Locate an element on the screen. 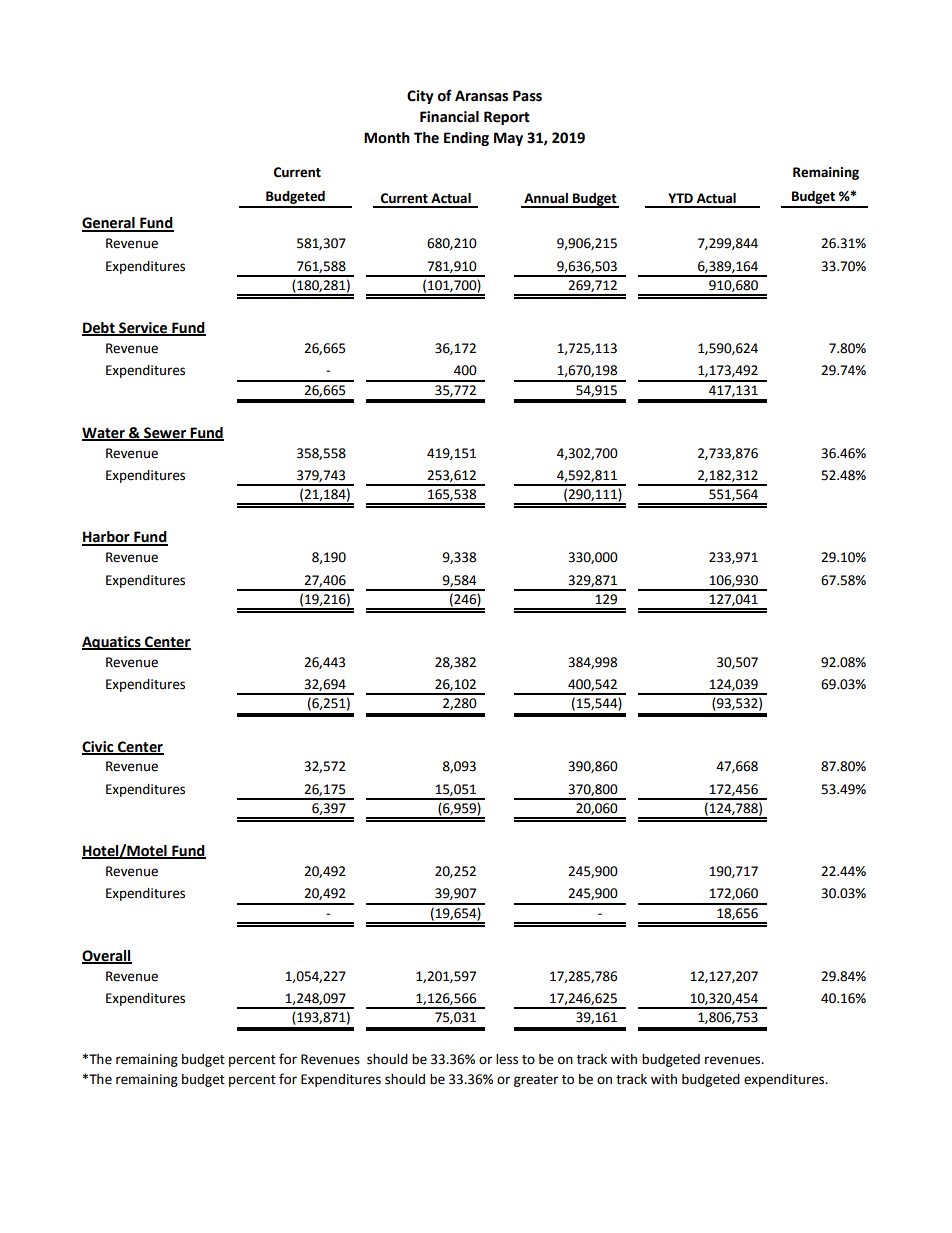  Water is located at coordinates (104, 433).
